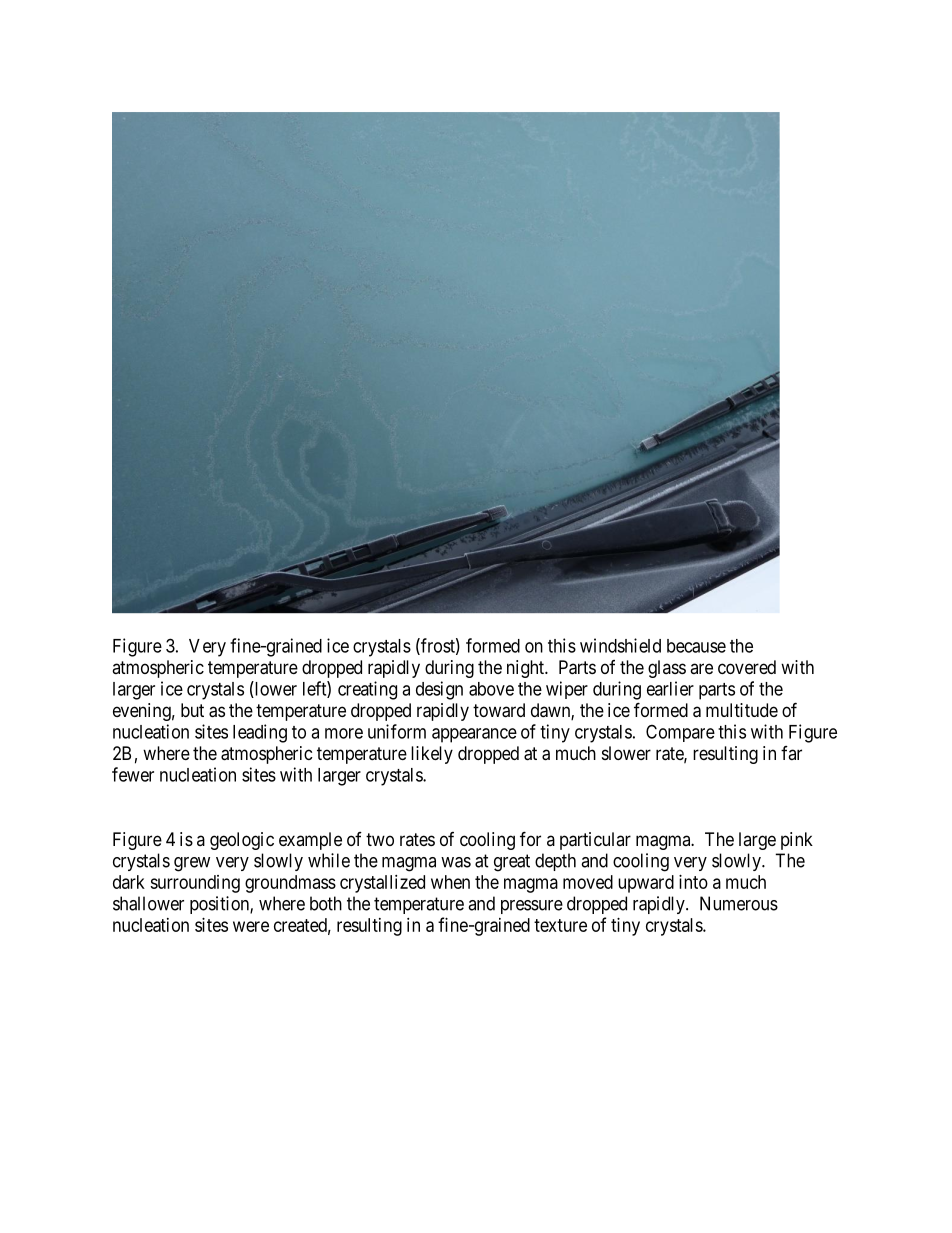 Image resolution: width=952 pixels, height=1233 pixels. What do you see at coordinates (696, 646) in the screenshot?
I see `because` at bounding box center [696, 646].
